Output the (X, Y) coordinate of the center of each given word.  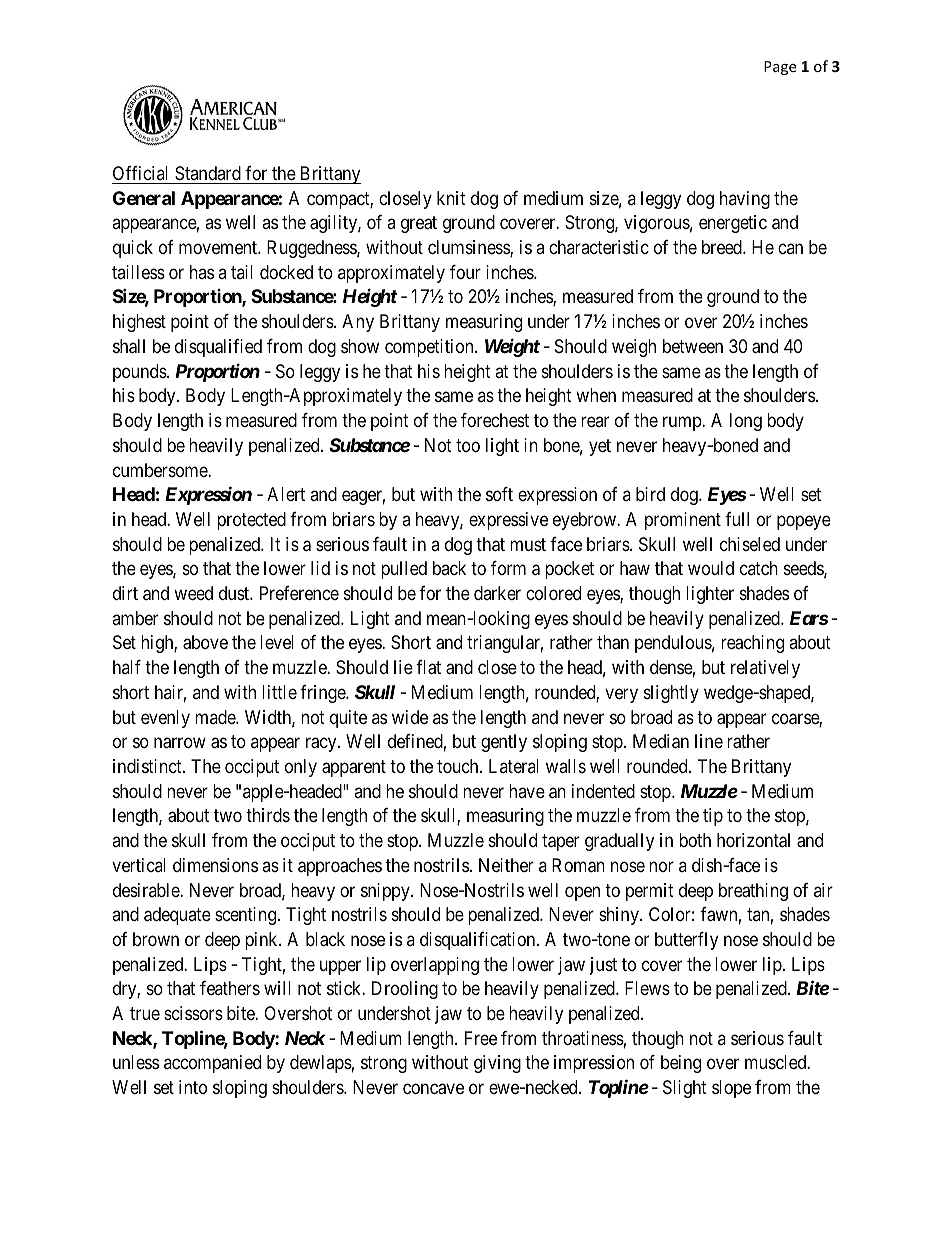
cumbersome (161, 470)
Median (661, 741)
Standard (208, 173)
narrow (180, 743)
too (468, 445)
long (746, 422)
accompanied (212, 1064)
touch (459, 766)
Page (780, 68)
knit (451, 198)
